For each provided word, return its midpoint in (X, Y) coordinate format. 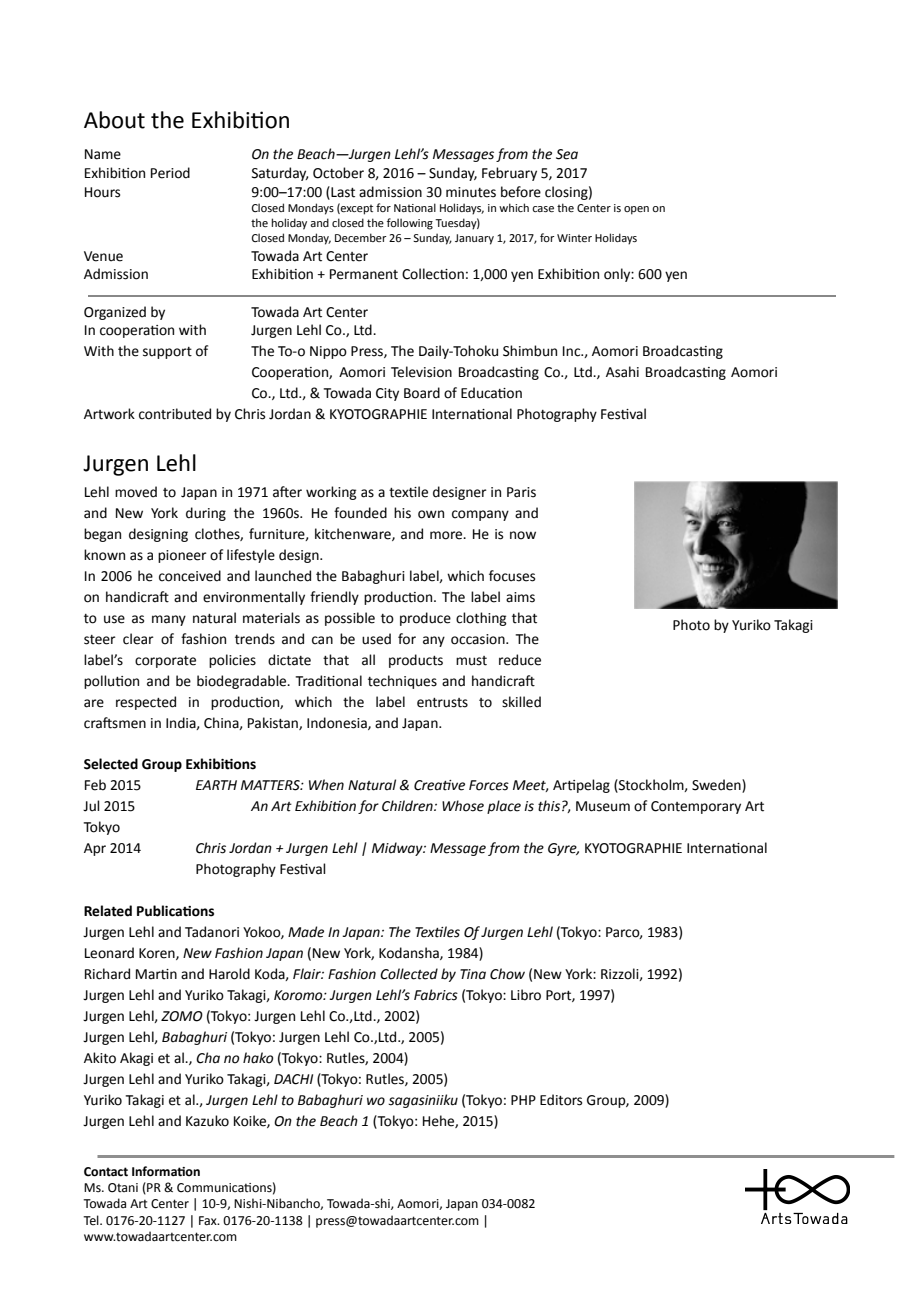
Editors (561, 1100)
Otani (123, 1188)
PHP (523, 1100)
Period (170, 173)
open (636, 210)
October (338, 173)
